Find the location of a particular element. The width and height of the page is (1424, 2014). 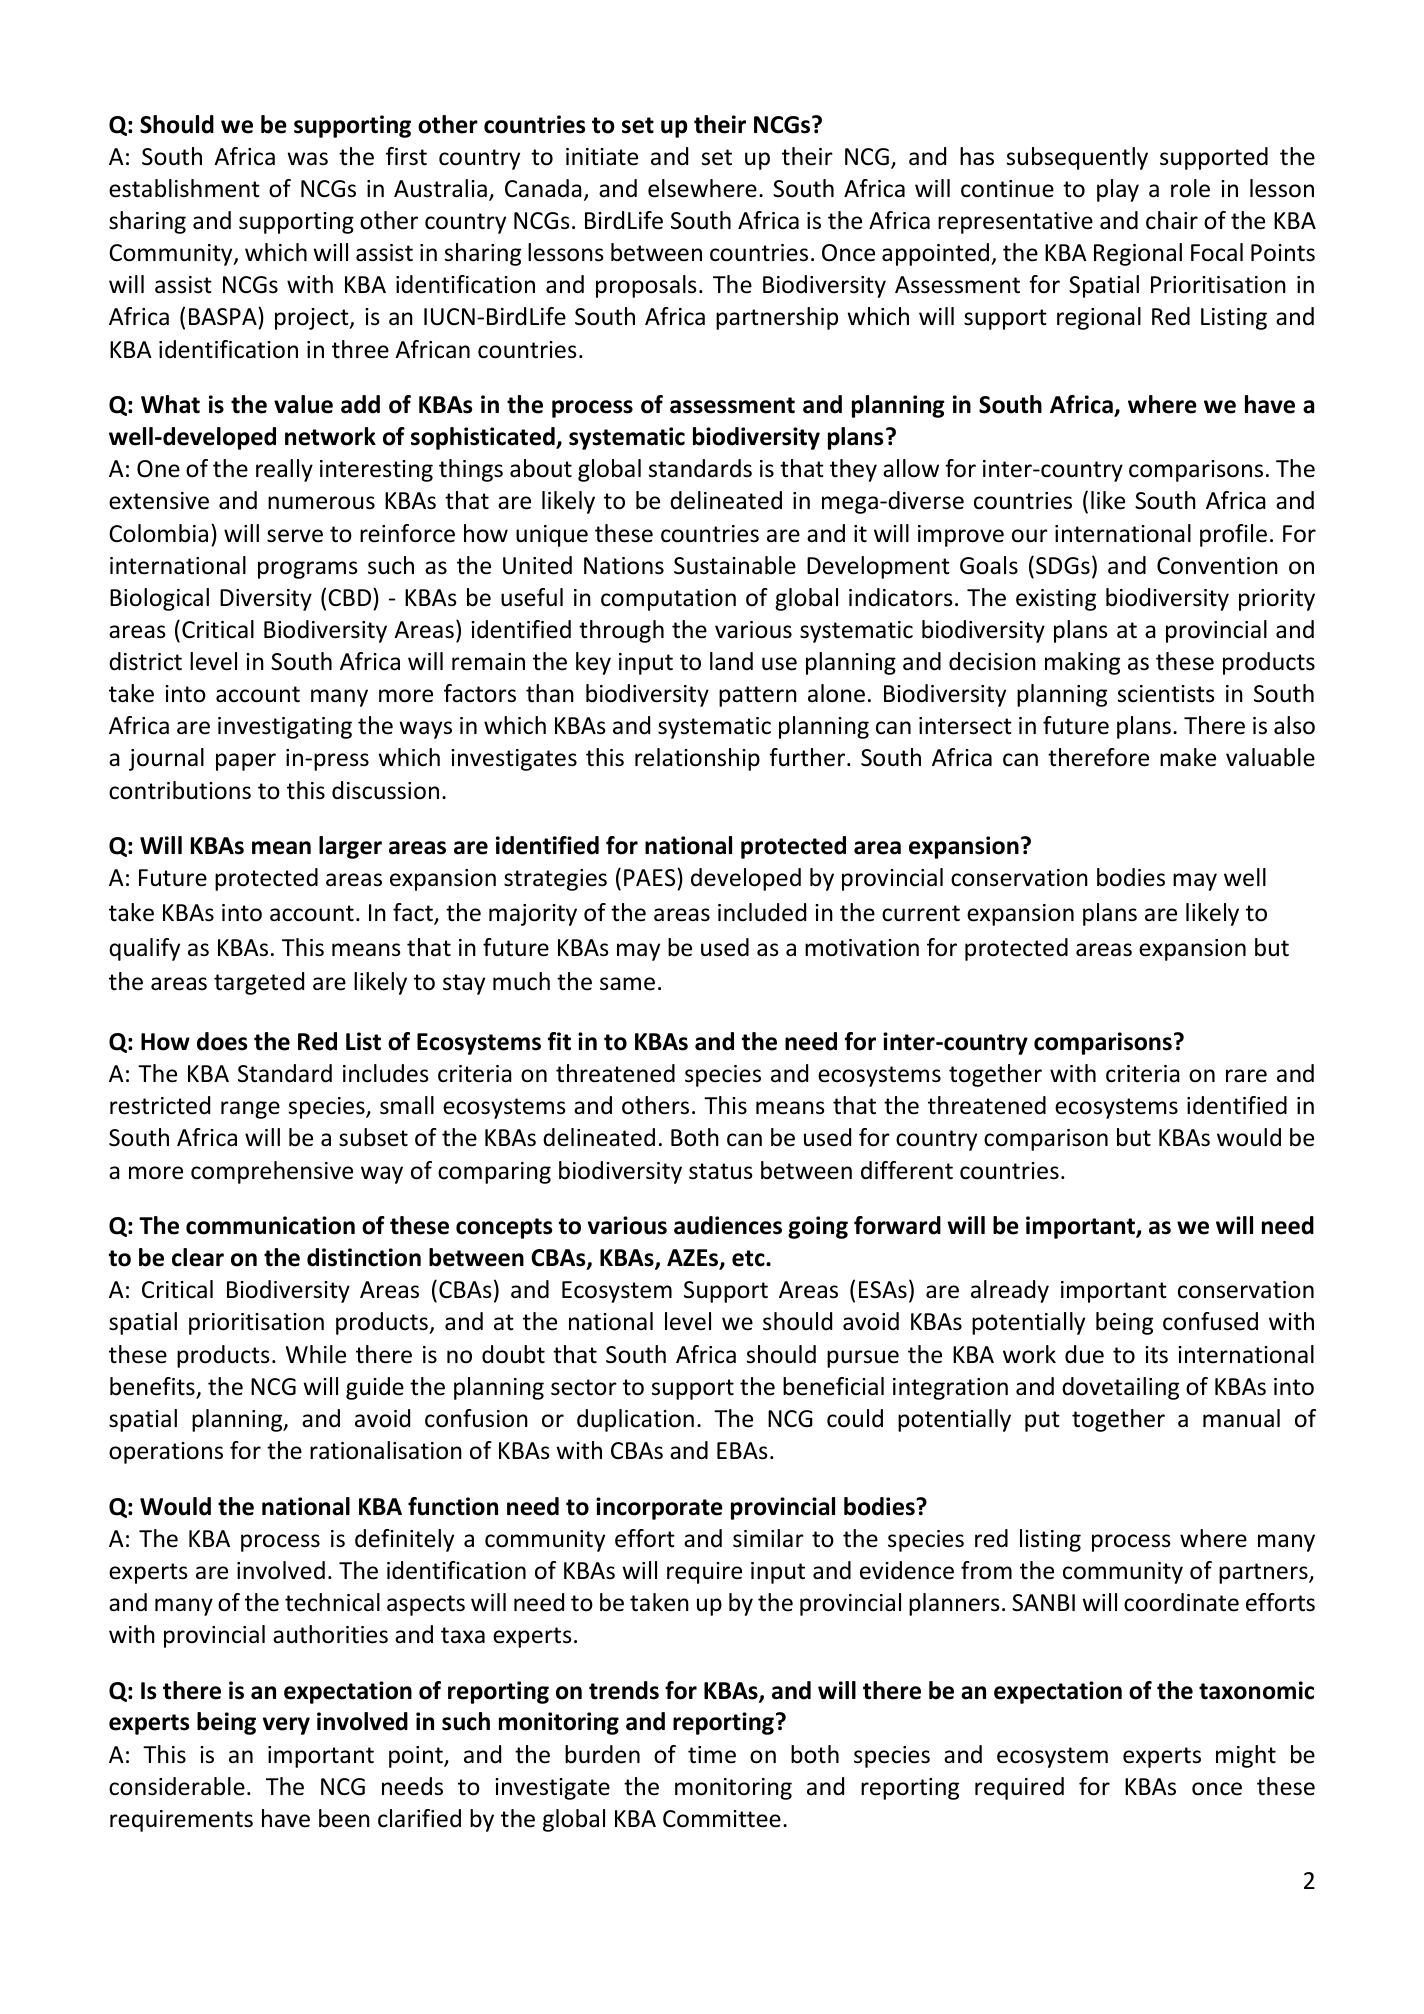

Sustainable is located at coordinates (735, 565).
